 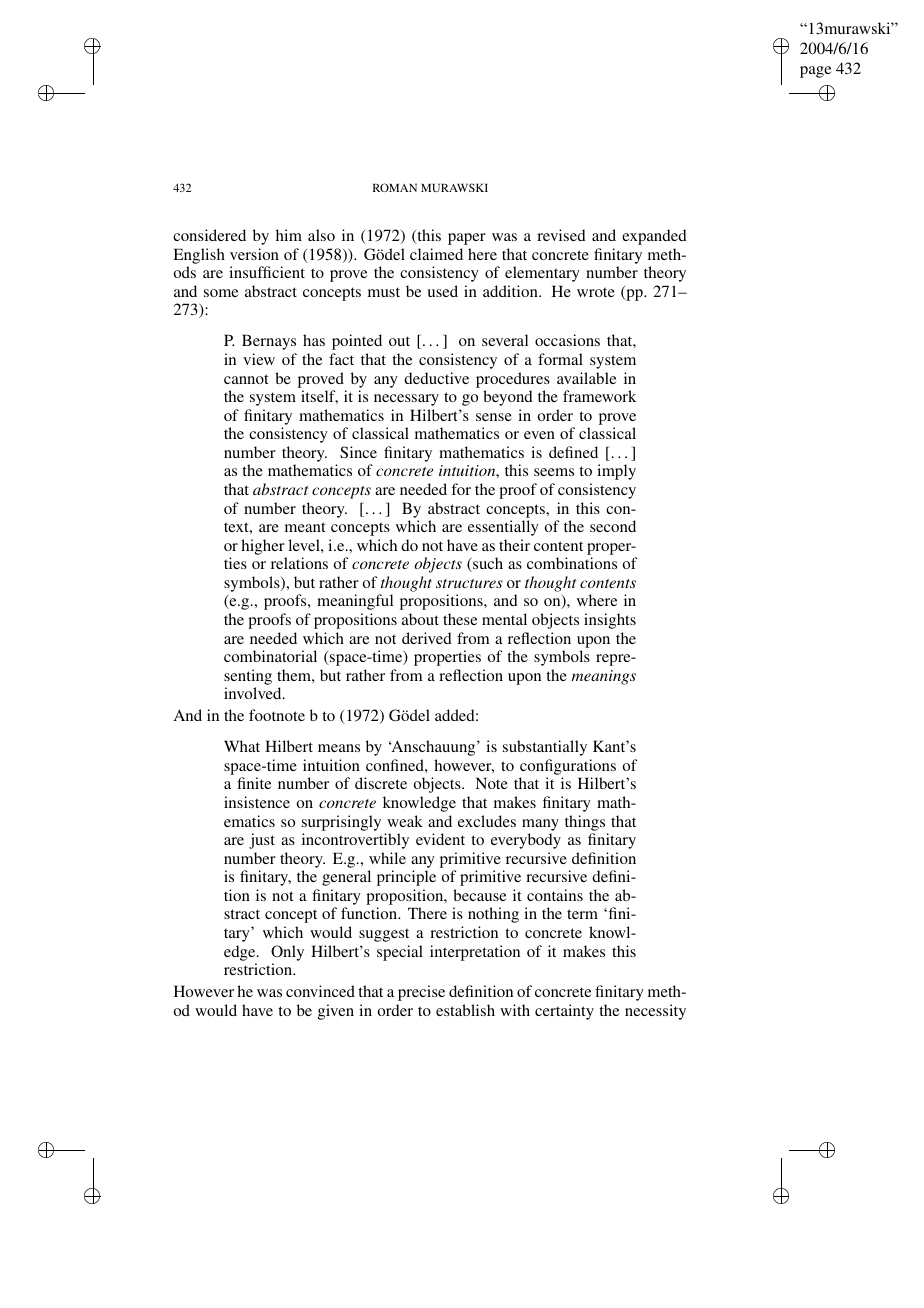 What do you see at coordinates (320, 991) in the document?
I see `convinced` at bounding box center [320, 991].
